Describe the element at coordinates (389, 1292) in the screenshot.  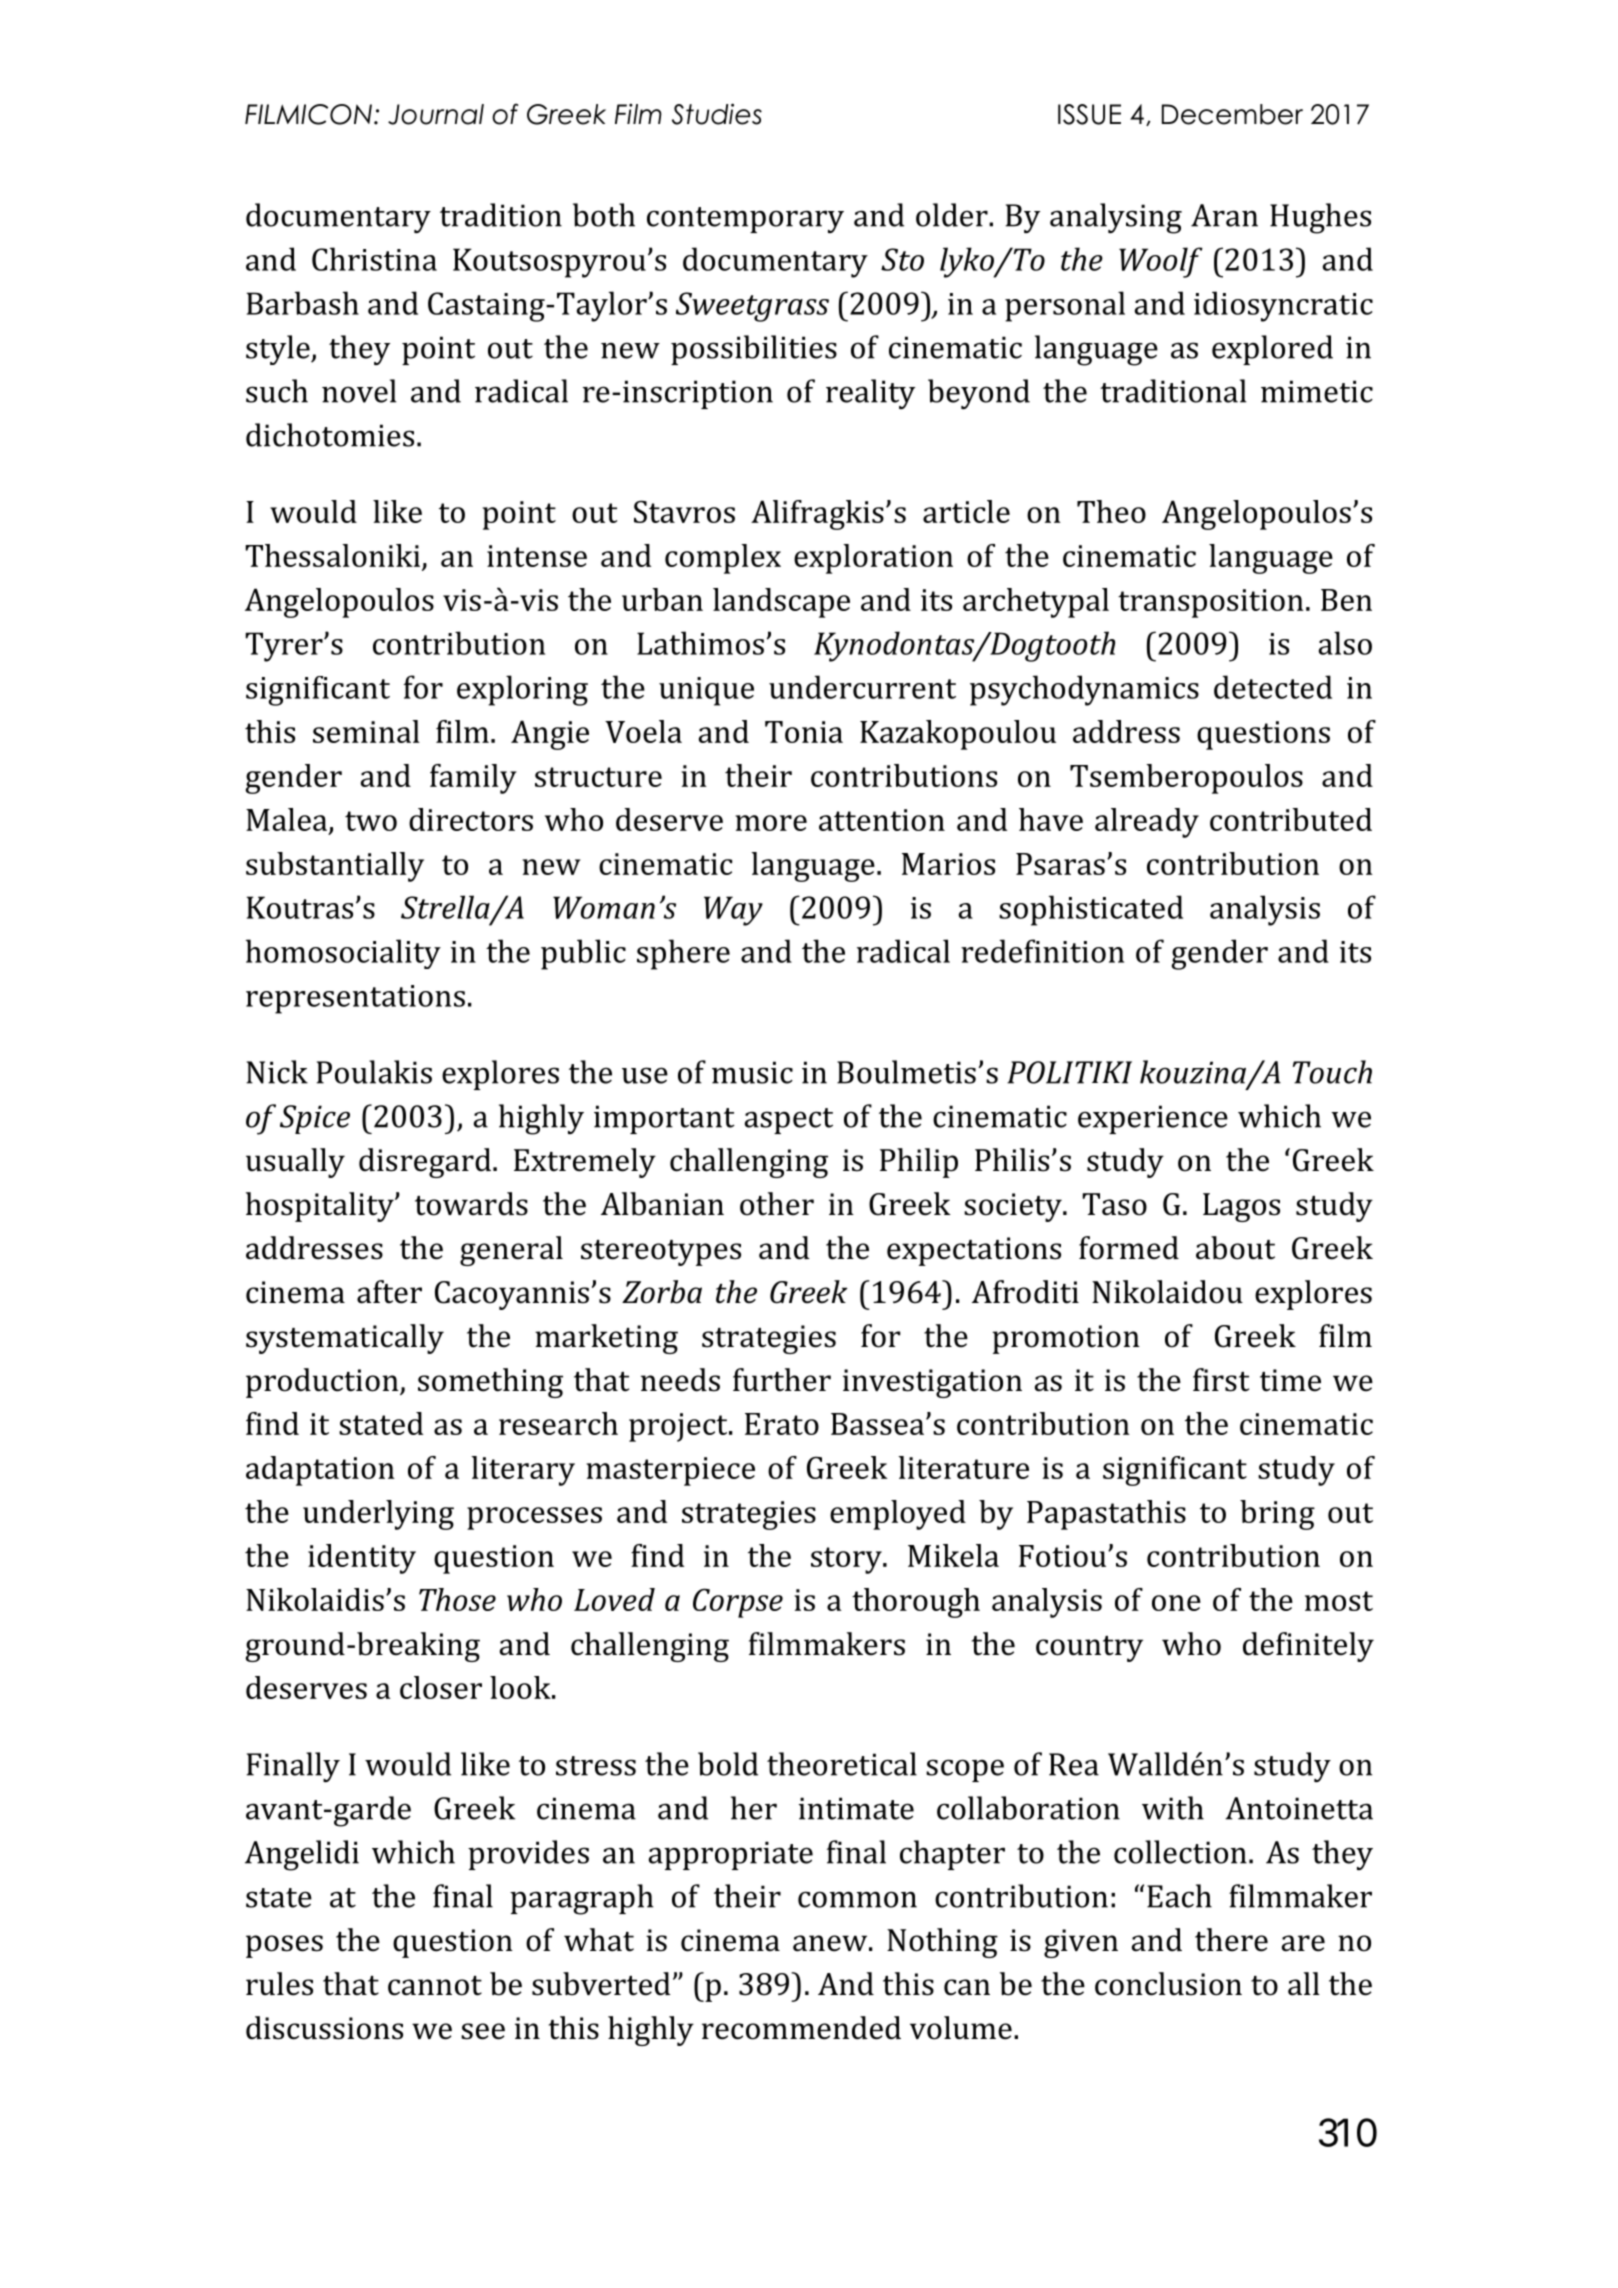
I see `after` at that location.
